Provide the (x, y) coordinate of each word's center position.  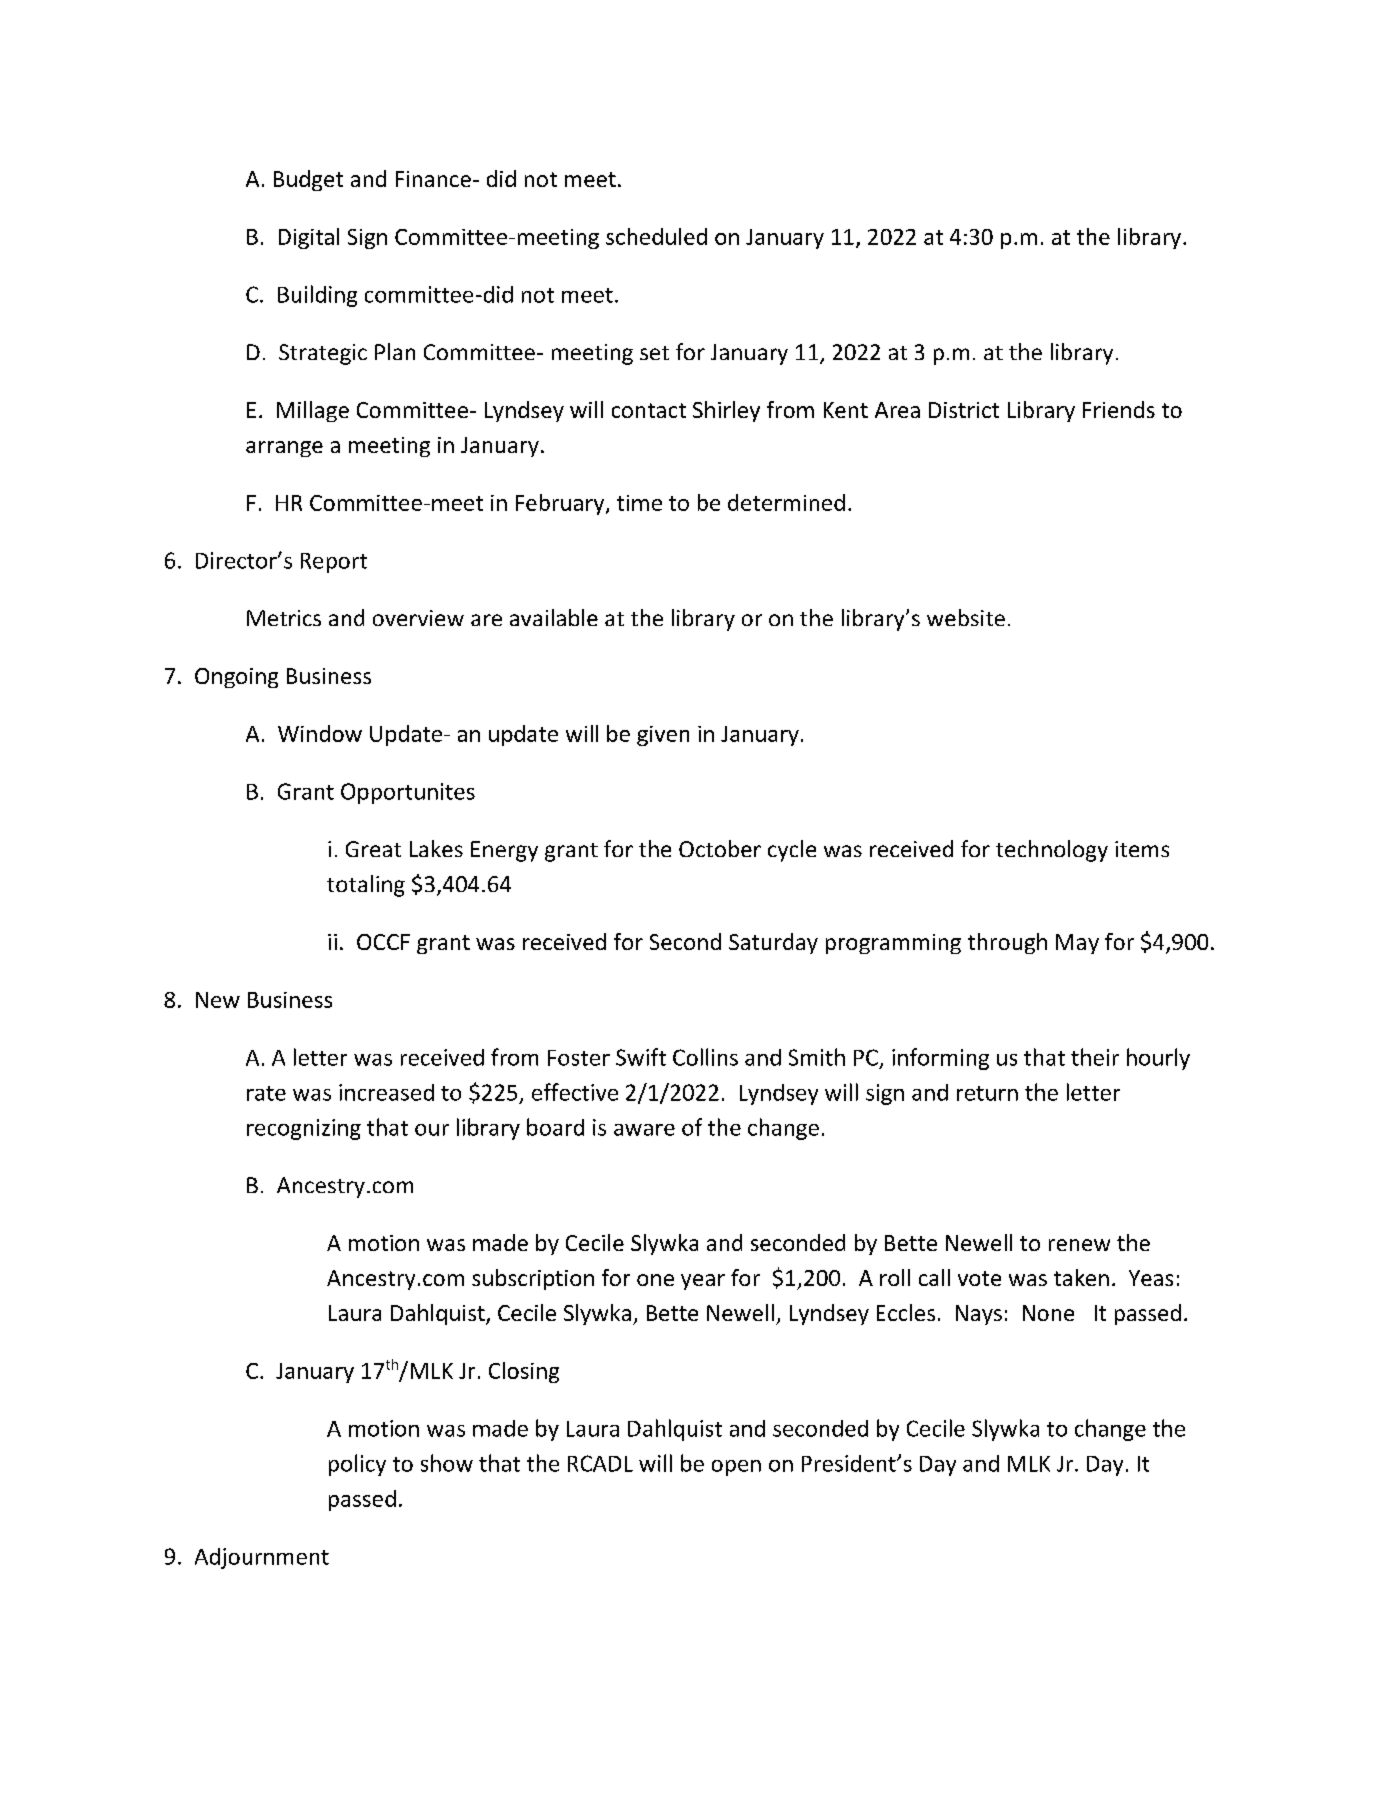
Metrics (284, 618)
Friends (1119, 409)
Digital (309, 238)
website (966, 617)
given (663, 736)
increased (386, 1092)
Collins (705, 1057)
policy (357, 1465)
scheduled (656, 236)
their (1095, 1057)
